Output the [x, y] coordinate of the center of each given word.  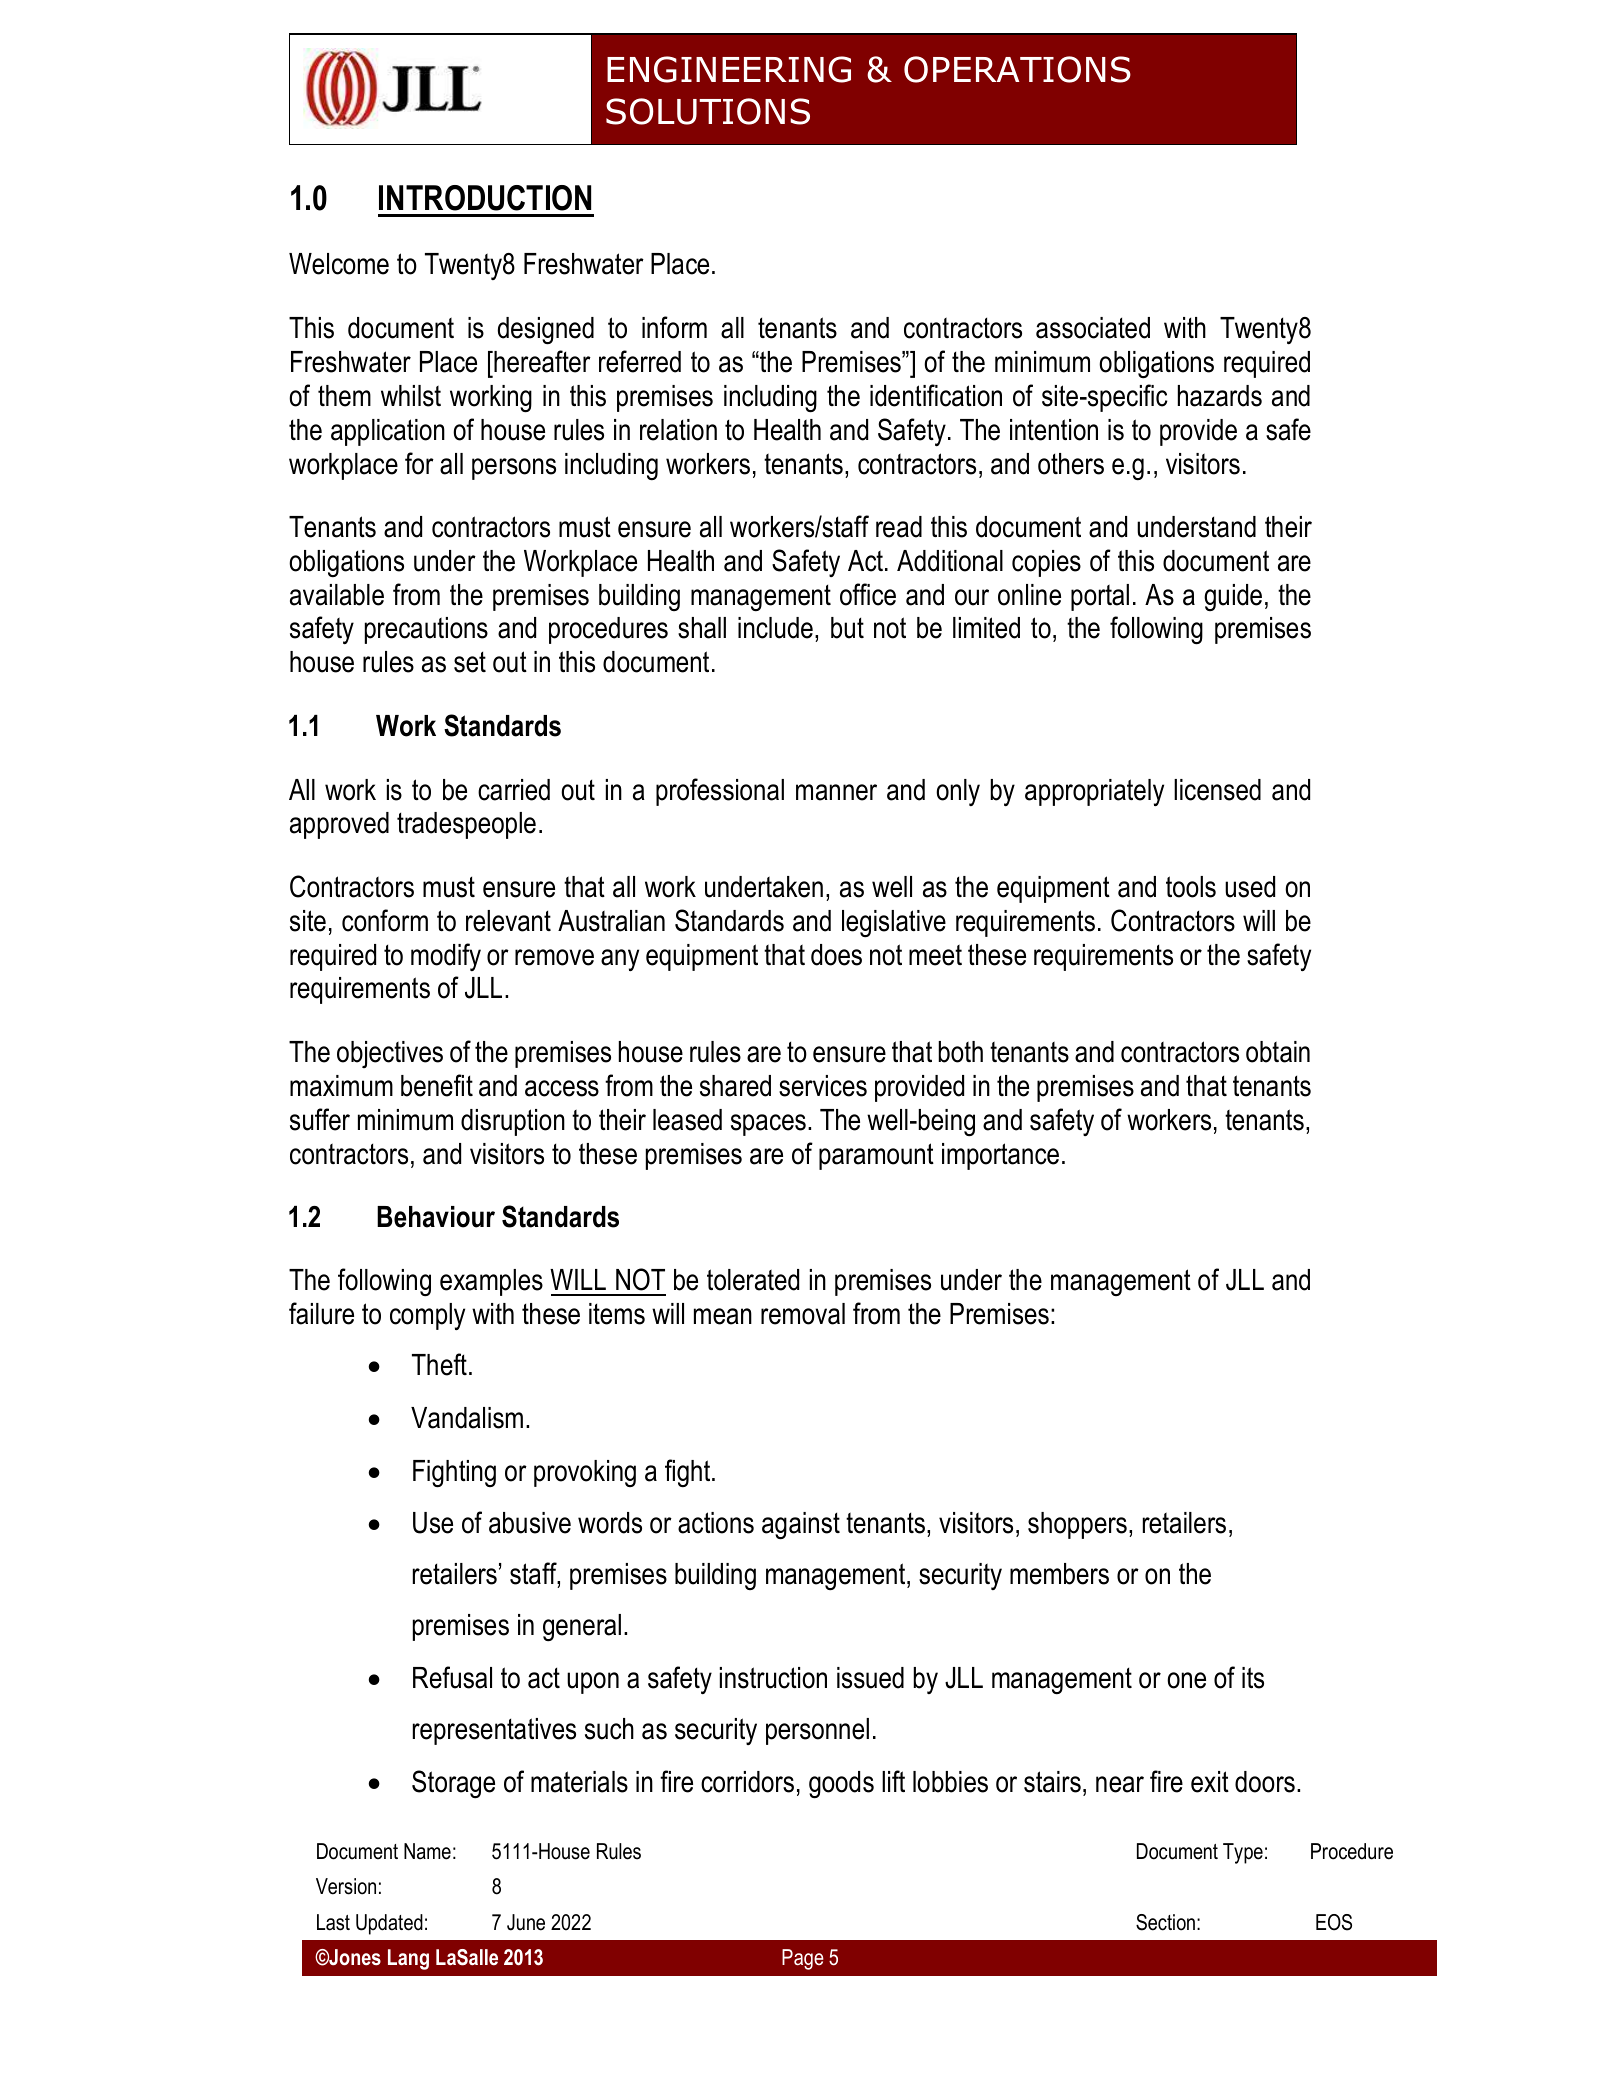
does [836, 955]
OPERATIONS [1017, 69]
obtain [1278, 1052]
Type [1243, 1853]
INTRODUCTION [485, 198]
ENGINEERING [729, 69]
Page [803, 1959]
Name [427, 1851]
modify [446, 957]
